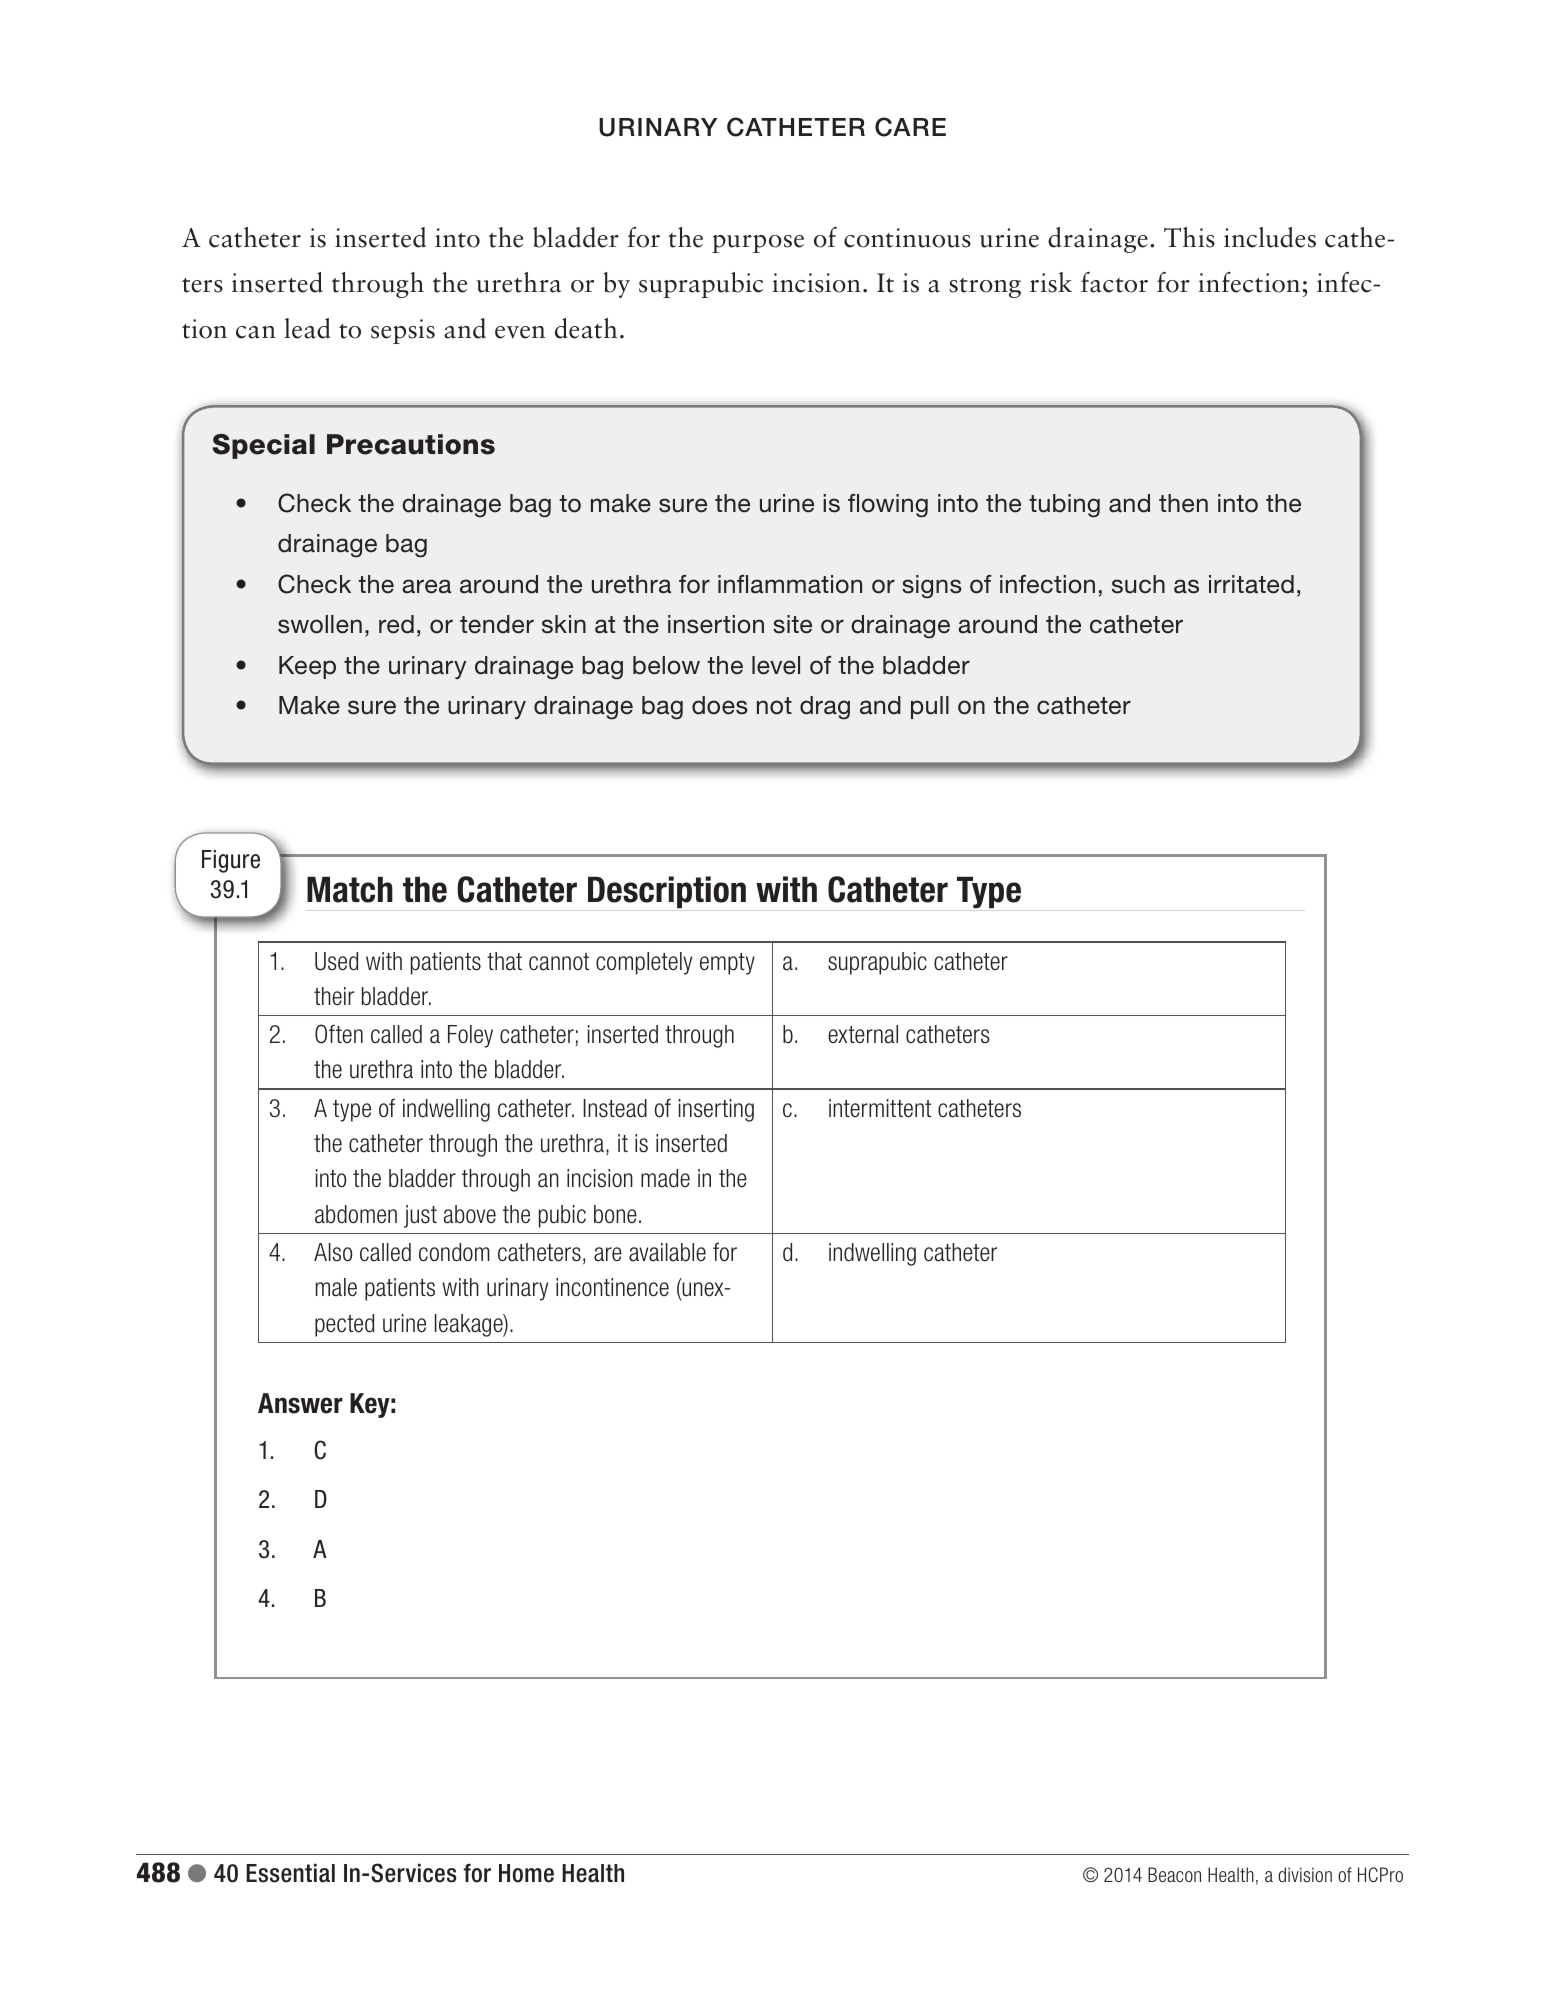 Image resolution: width=1545 pixels, height=1999 pixels. What do you see at coordinates (290, 1873) in the screenshot?
I see `Essential` at bounding box center [290, 1873].
